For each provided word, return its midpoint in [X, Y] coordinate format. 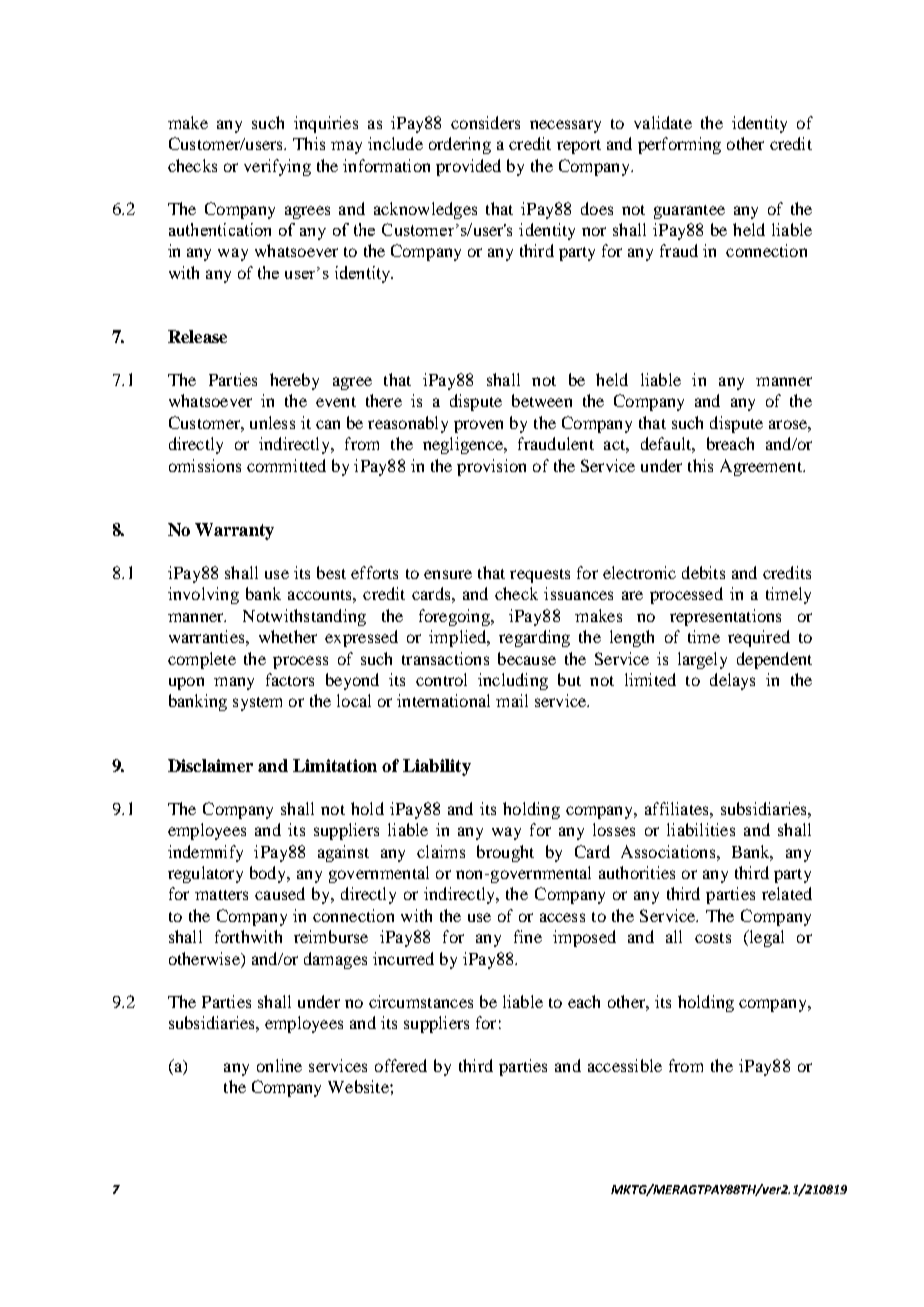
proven [478, 426]
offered [401, 1065]
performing [679, 145]
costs [713, 938]
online [279, 1065]
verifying [277, 167]
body [269, 874]
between [542, 400]
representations [725, 617]
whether [288, 636]
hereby [294, 381]
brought [505, 853]
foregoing [455, 617]
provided [468, 167]
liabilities [701, 829]
